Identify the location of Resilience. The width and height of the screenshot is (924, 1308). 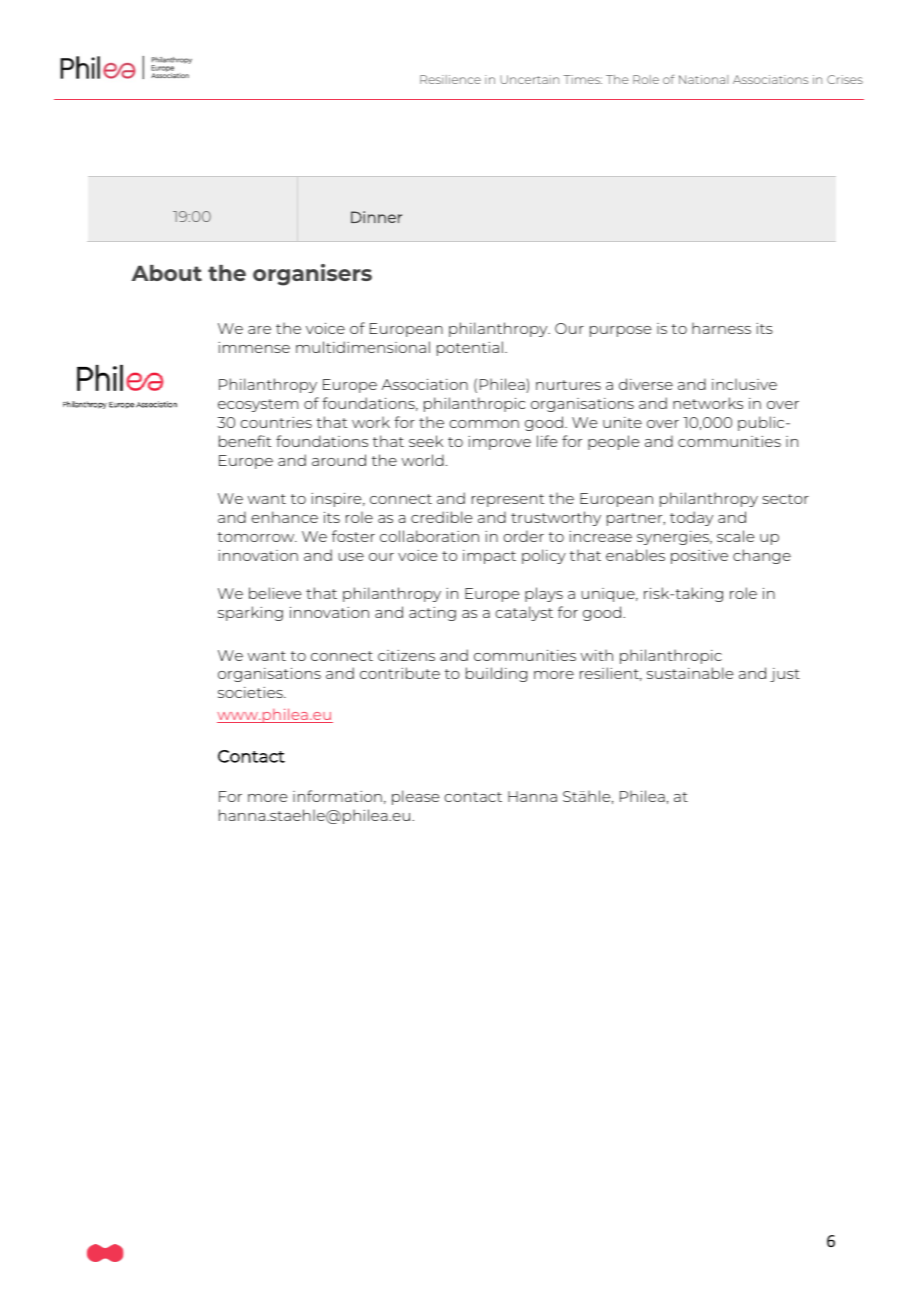
(450, 79).
